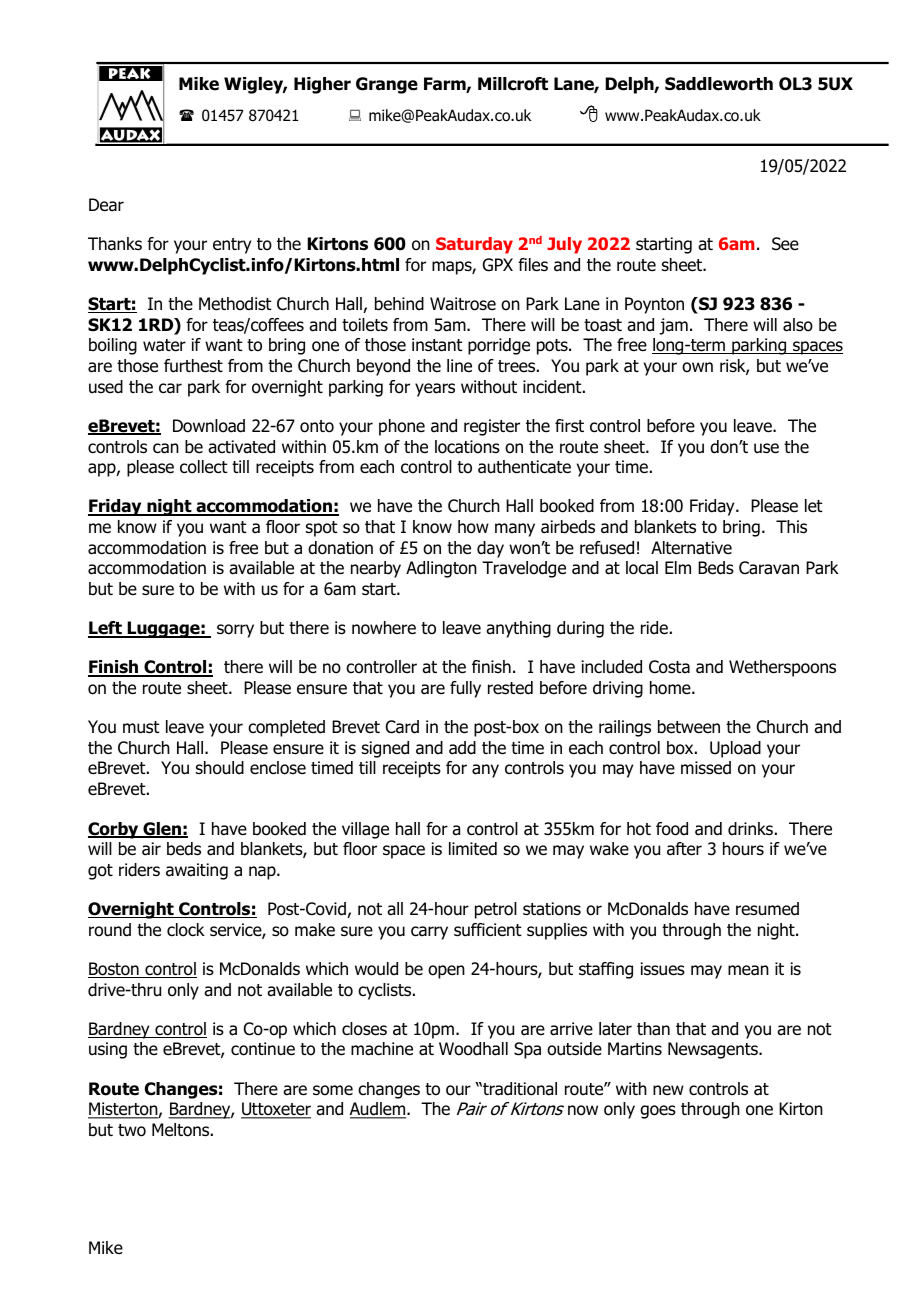 The image size is (924, 1308). Describe the element at coordinates (791, 527) in the document. I see `This` at that location.
